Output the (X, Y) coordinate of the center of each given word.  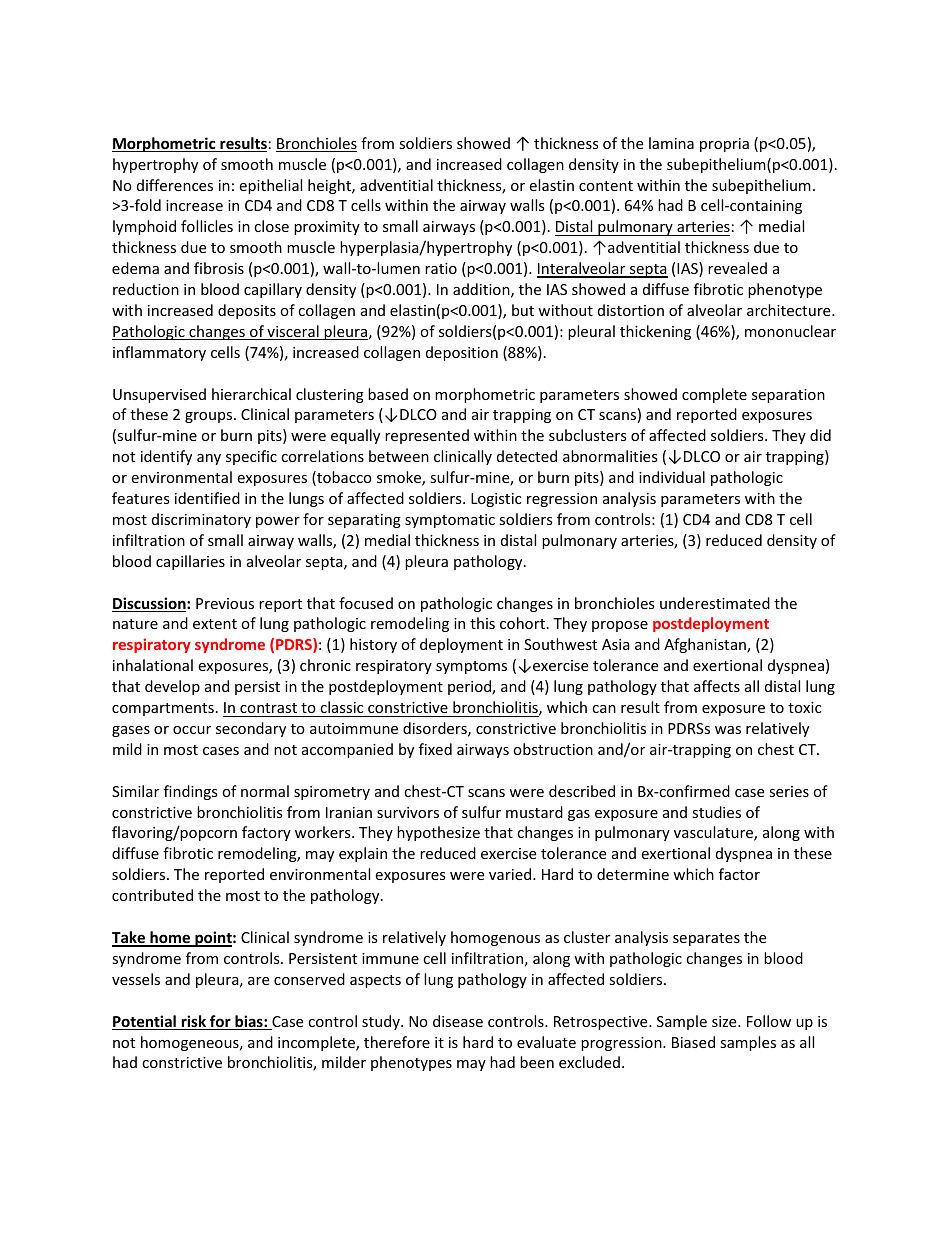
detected (527, 456)
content (606, 186)
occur (192, 730)
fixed (435, 749)
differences (175, 185)
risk (194, 1022)
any (209, 459)
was (728, 730)
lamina (671, 143)
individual (672, 477)
